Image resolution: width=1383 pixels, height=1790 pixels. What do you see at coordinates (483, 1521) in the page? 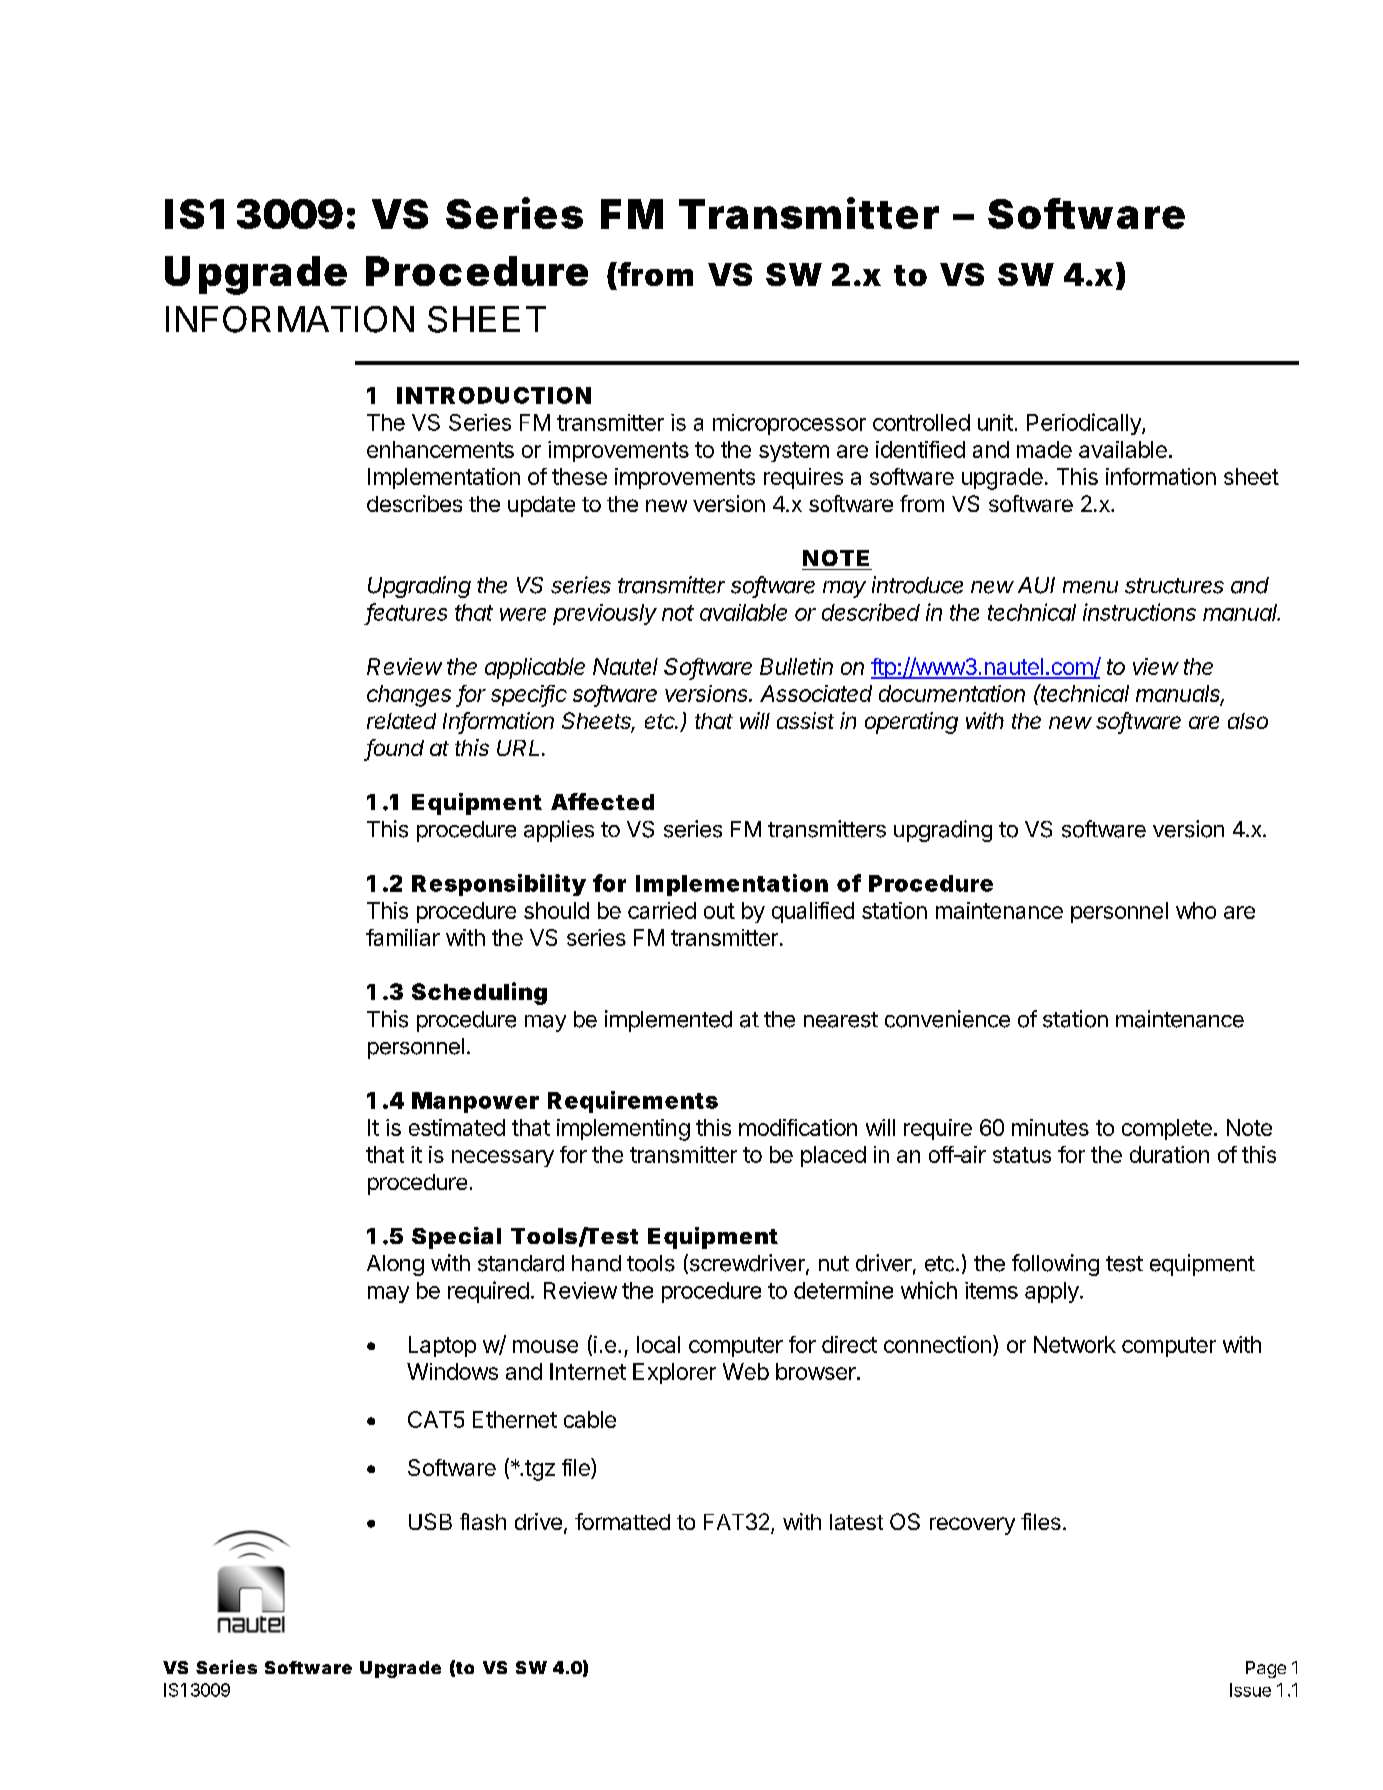
I see `flash` at bounding box center [483, 1521].
